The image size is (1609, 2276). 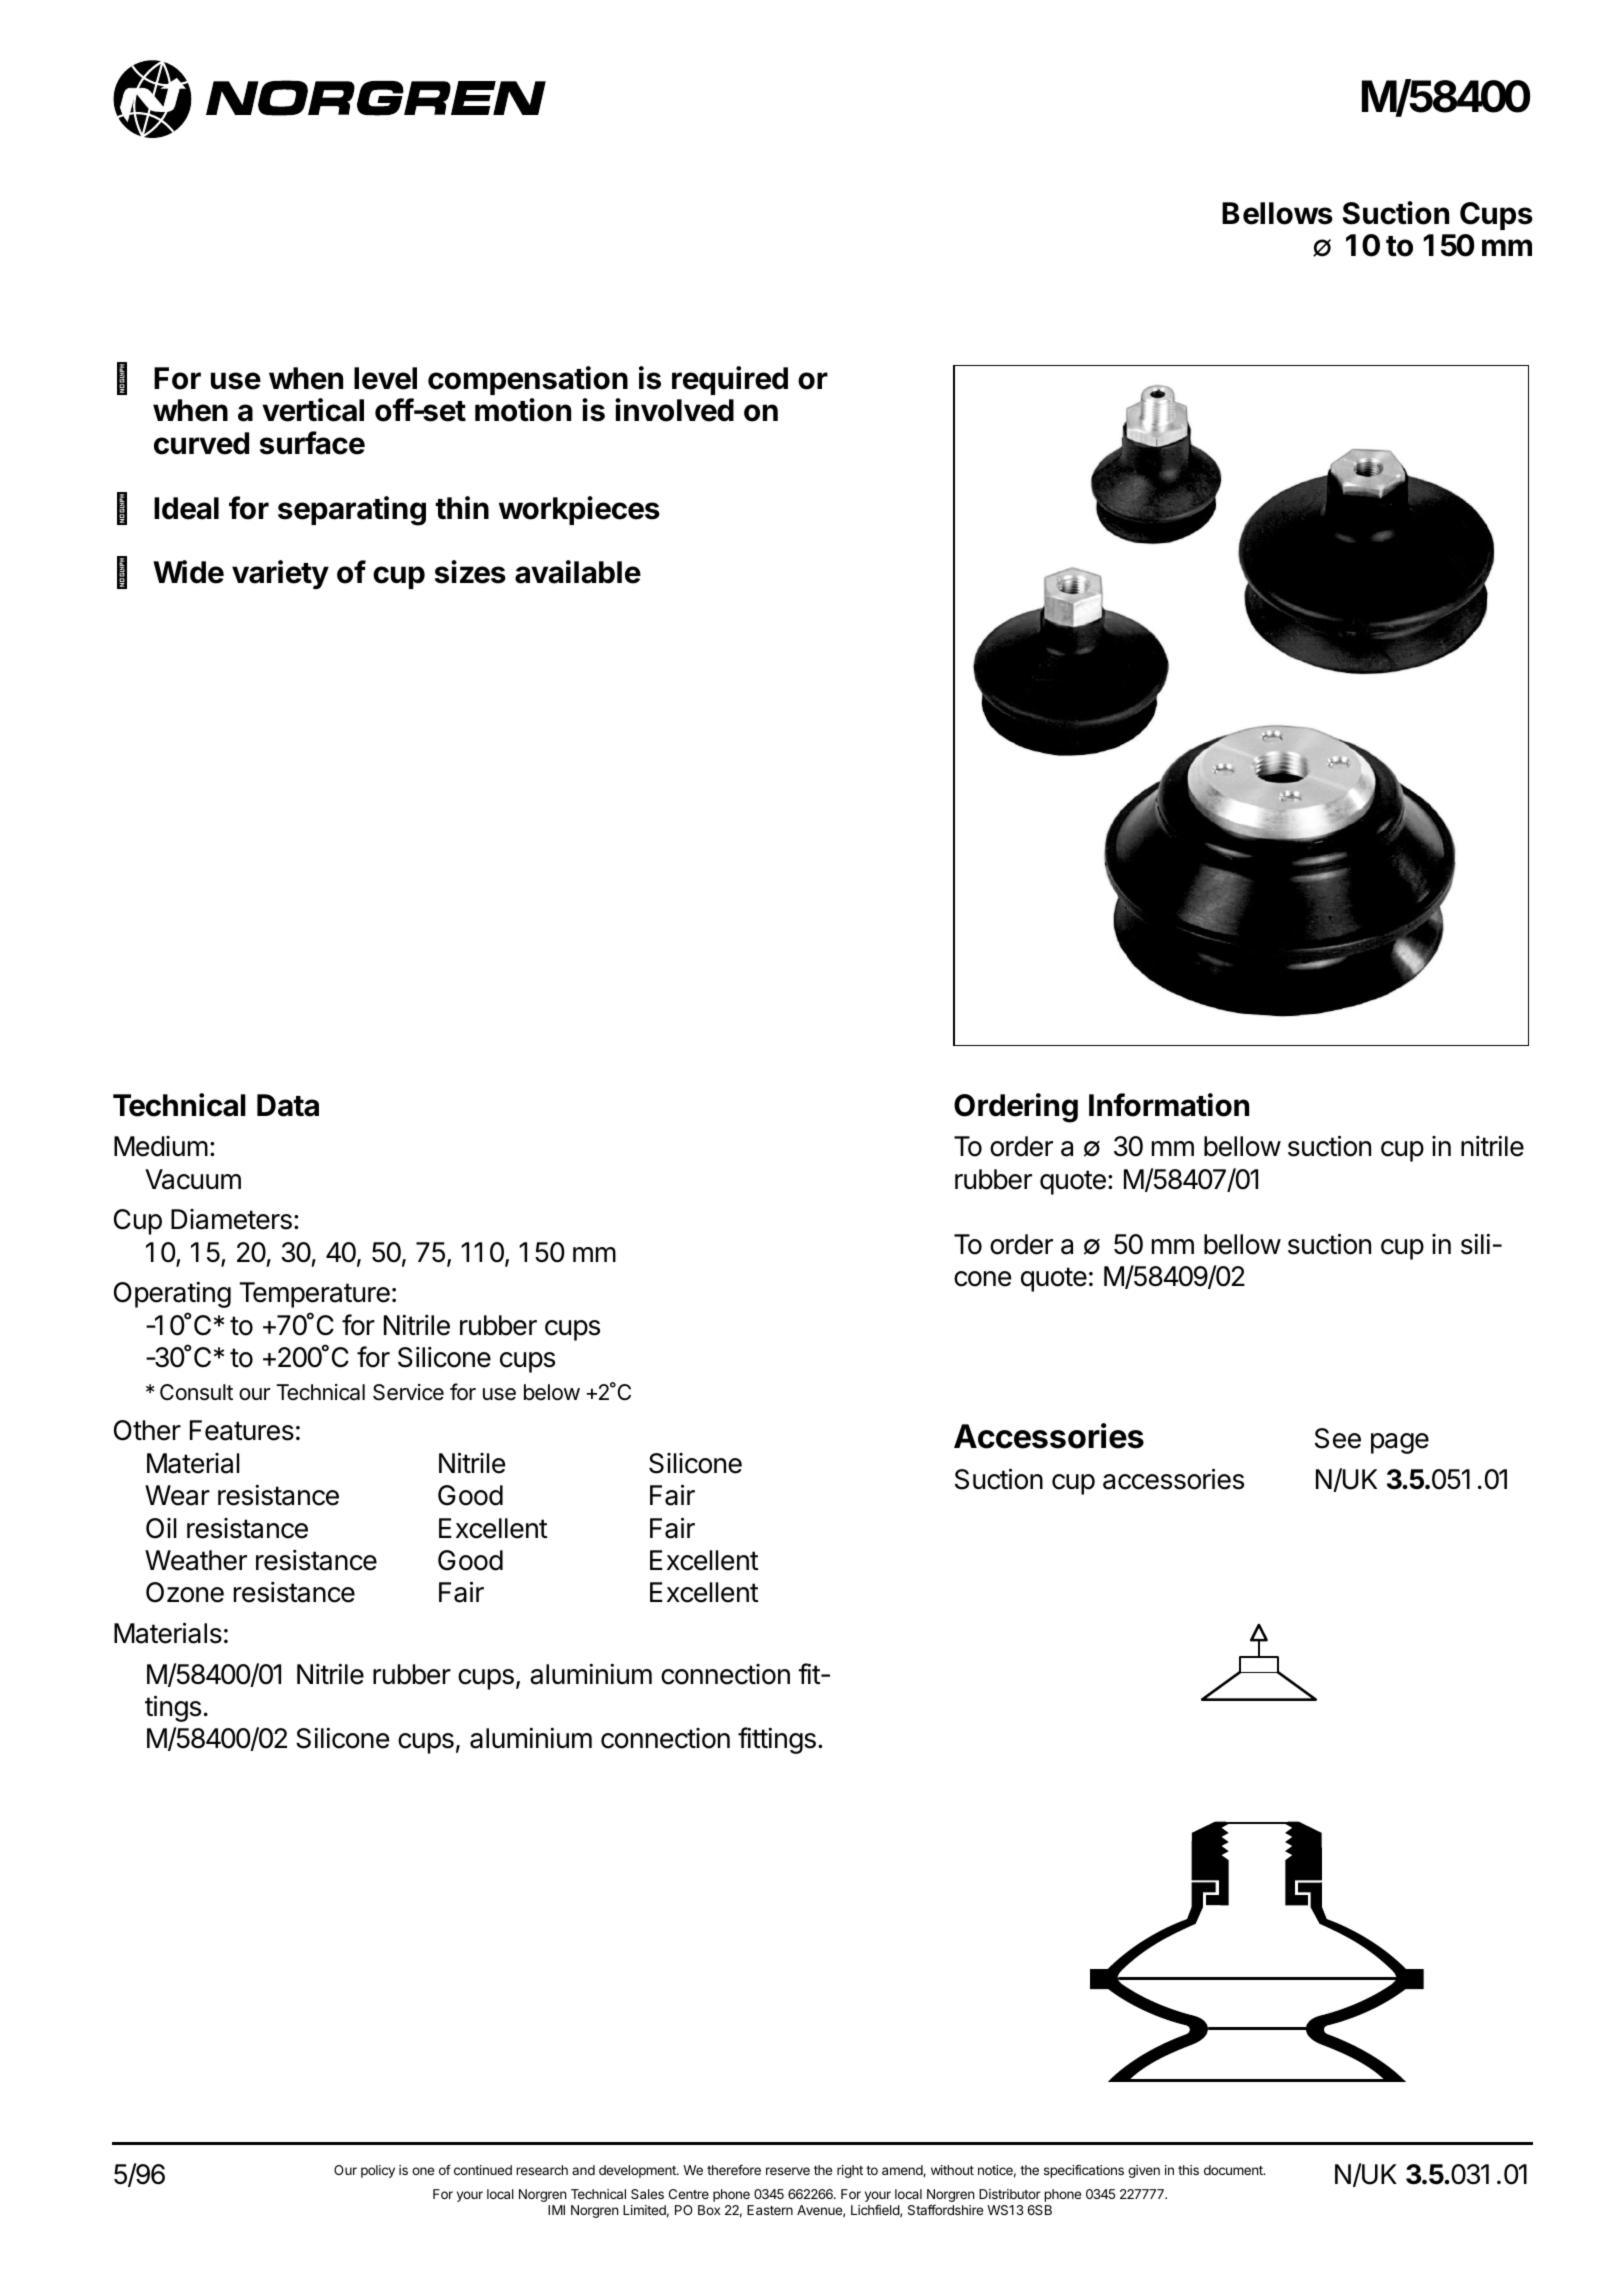 I want to click on involved, so click(x=674, y=410).
